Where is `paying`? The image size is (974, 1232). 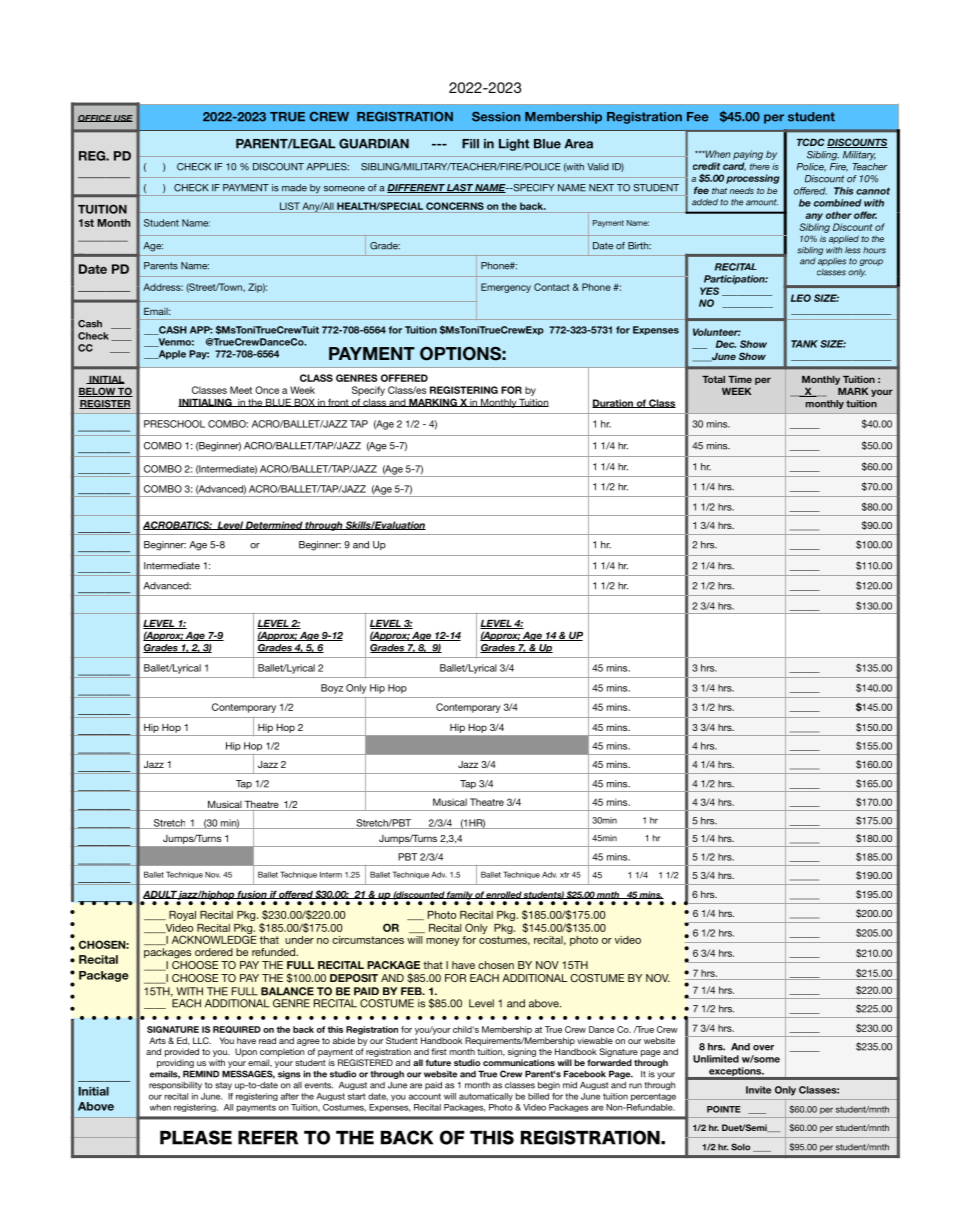 paying is located at coordinates (748, 155).
